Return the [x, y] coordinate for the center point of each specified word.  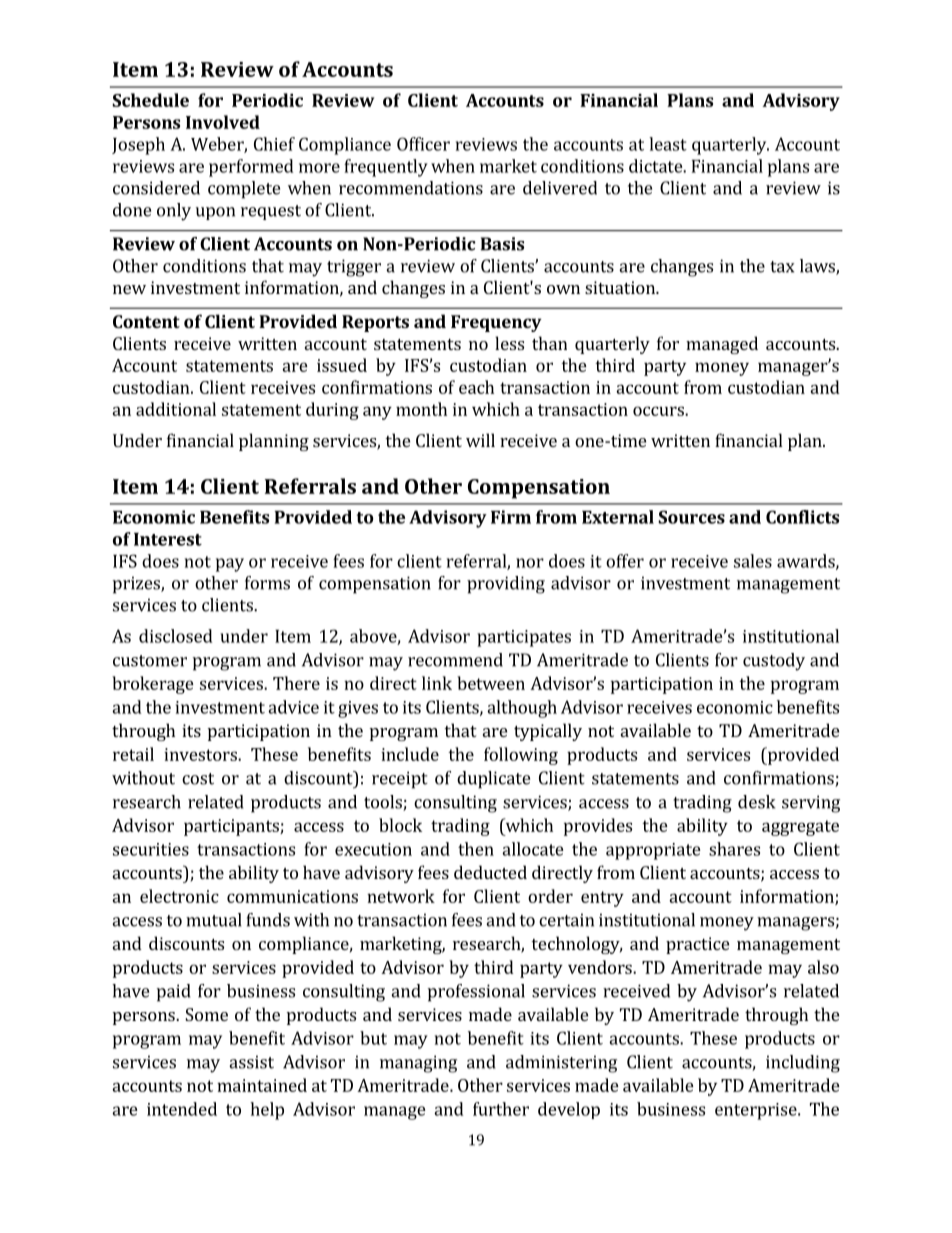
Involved [223, 122]
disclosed [176, 636]
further [501, 1109]
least [668, 144]
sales [753, 561]
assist [251, 1062]
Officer [423, 144]
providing [506, 585]
